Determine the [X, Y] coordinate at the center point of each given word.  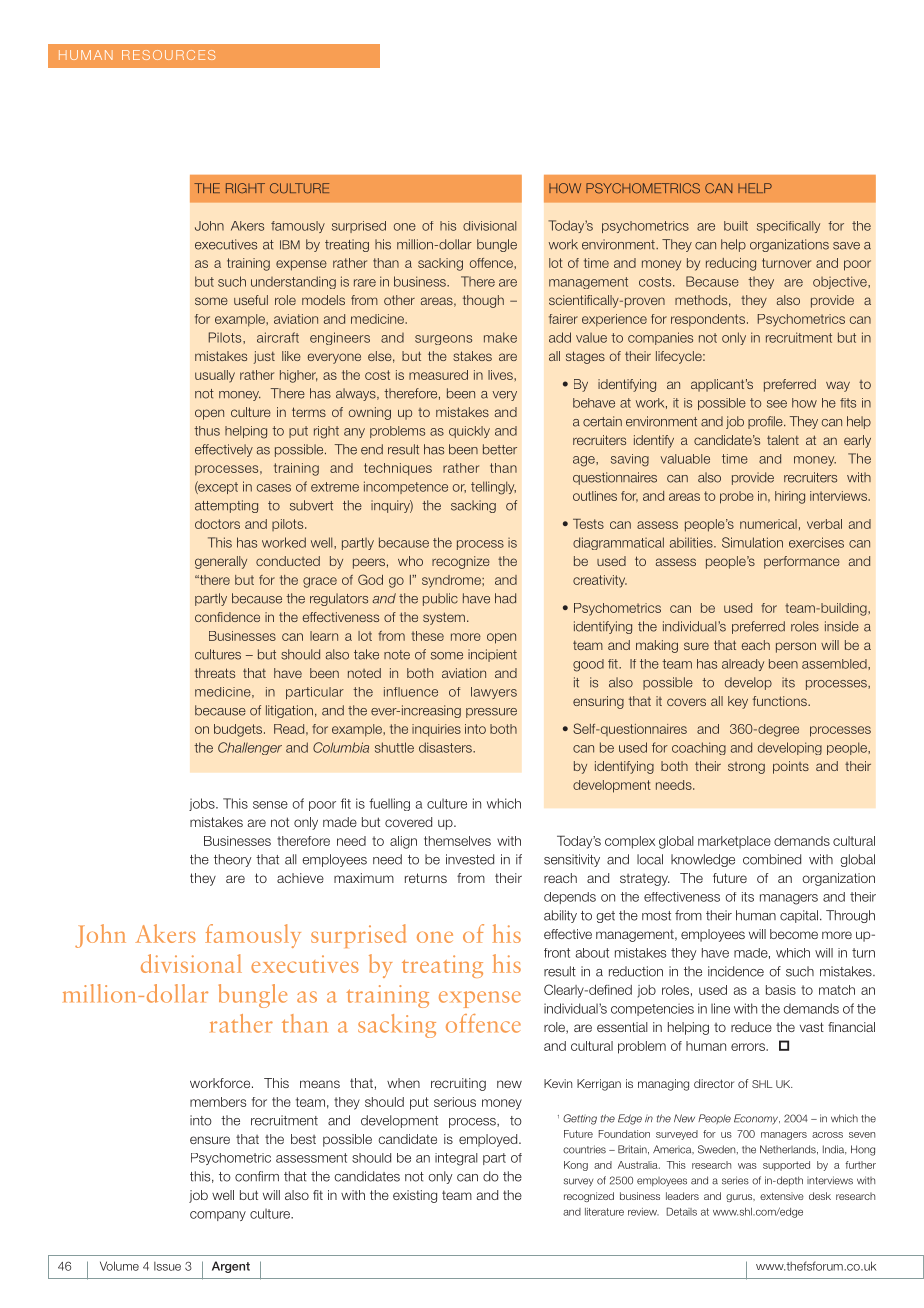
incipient [492, 655]
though [483, 301]
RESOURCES [168, 55]
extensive [782, 1196]
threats [215, 673]
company [218, 1216]
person [796, 647]
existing [415, 1196]
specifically [788, 227]
